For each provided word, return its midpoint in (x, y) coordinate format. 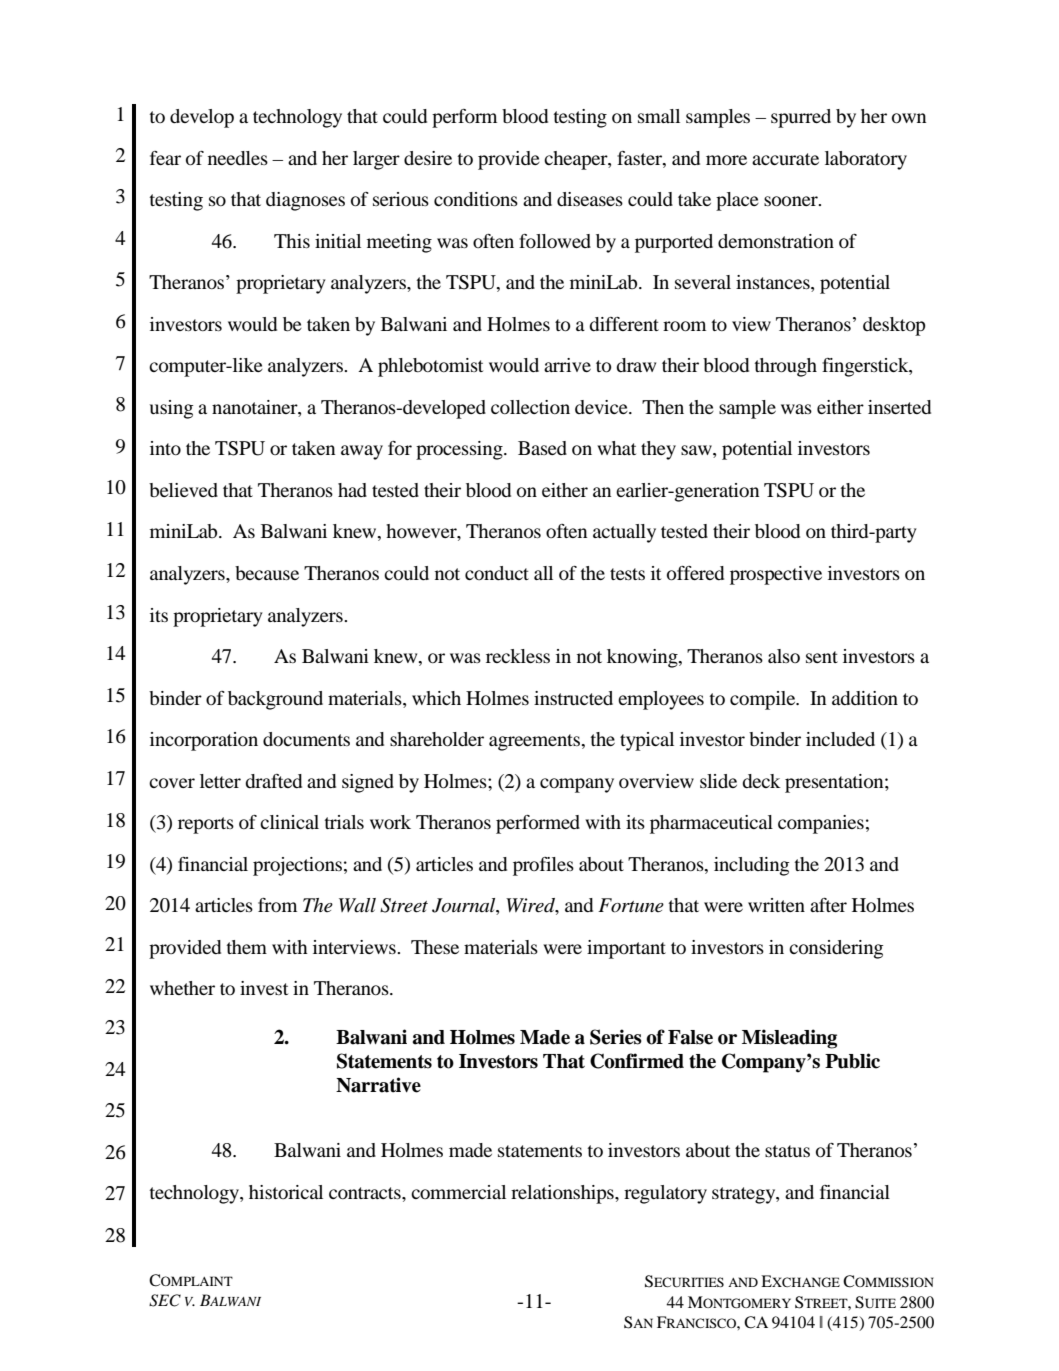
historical (286, 1192)
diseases (590, 199)
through (785, 367)
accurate (785, 159)
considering (836, 949)
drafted (273, 781)
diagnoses (305, 201)
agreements (536, 742)
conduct (497, 573)
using (171, 409)
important (626, 949)
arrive (567, 365)
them (246, 947)
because (267, 573)
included (840, 739)
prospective (776, 575)
